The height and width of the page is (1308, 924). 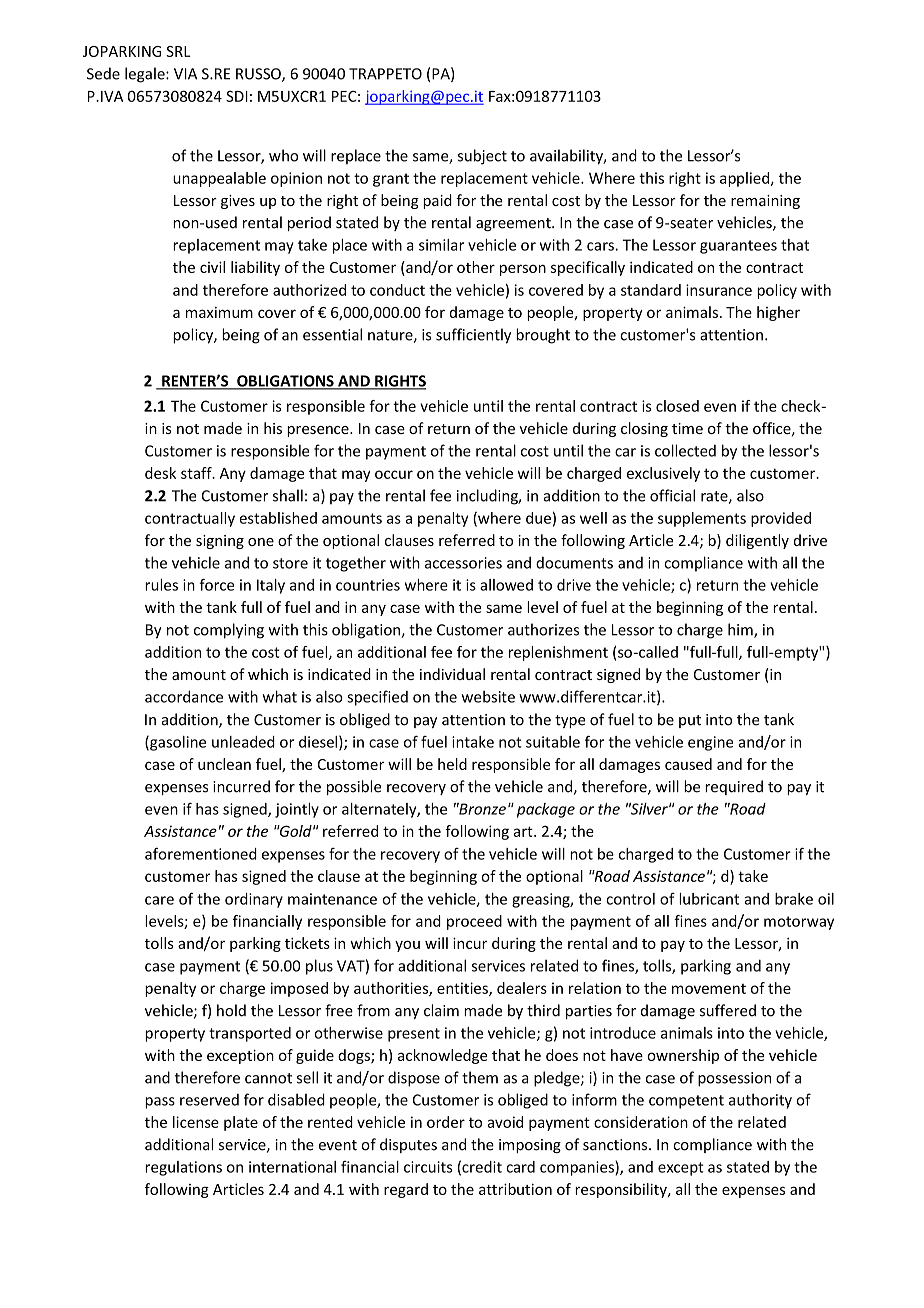 I want to click on authority, so click(x=760, y=1101).
